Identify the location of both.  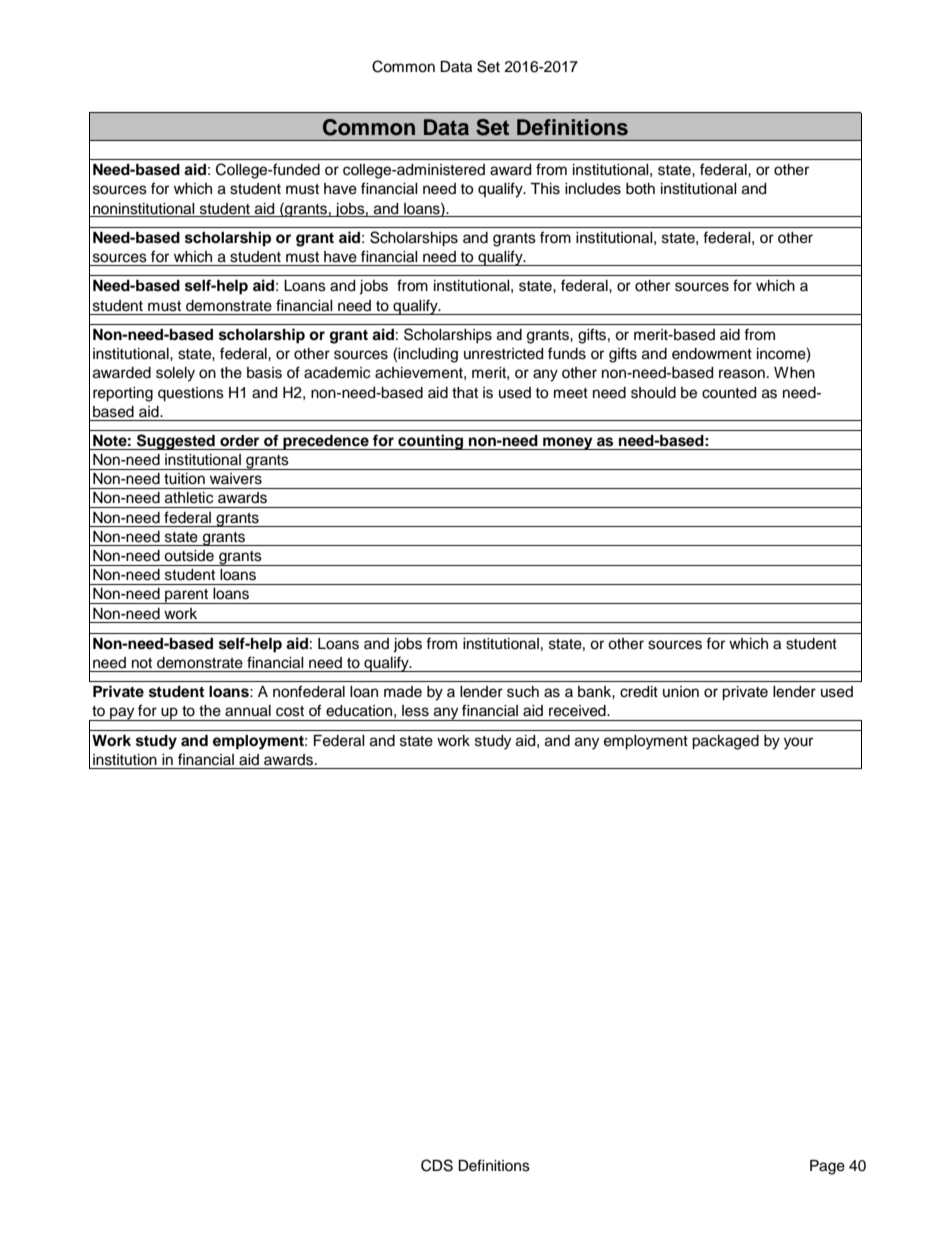
(640, 189).
